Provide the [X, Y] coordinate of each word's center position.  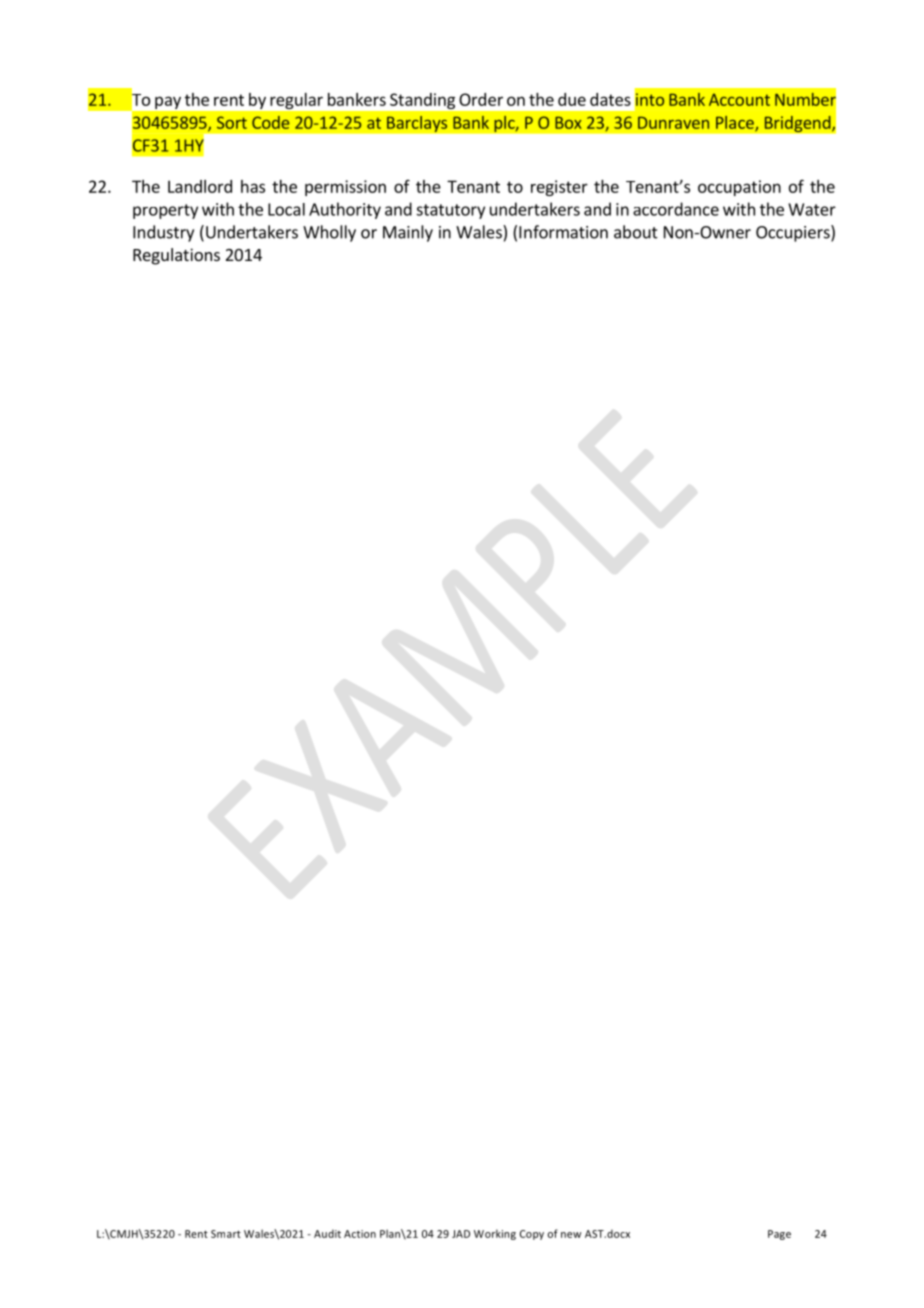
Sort [232, 122]
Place [736, 123]
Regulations [176, 256]
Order [481, 99]
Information [563, 232]
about [636, 232]
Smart [226, 1234]
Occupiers [794, 233]
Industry [163, 233]
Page [779, 1235]
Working [495, 1234]
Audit [327, 1233]
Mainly [408, 233]
